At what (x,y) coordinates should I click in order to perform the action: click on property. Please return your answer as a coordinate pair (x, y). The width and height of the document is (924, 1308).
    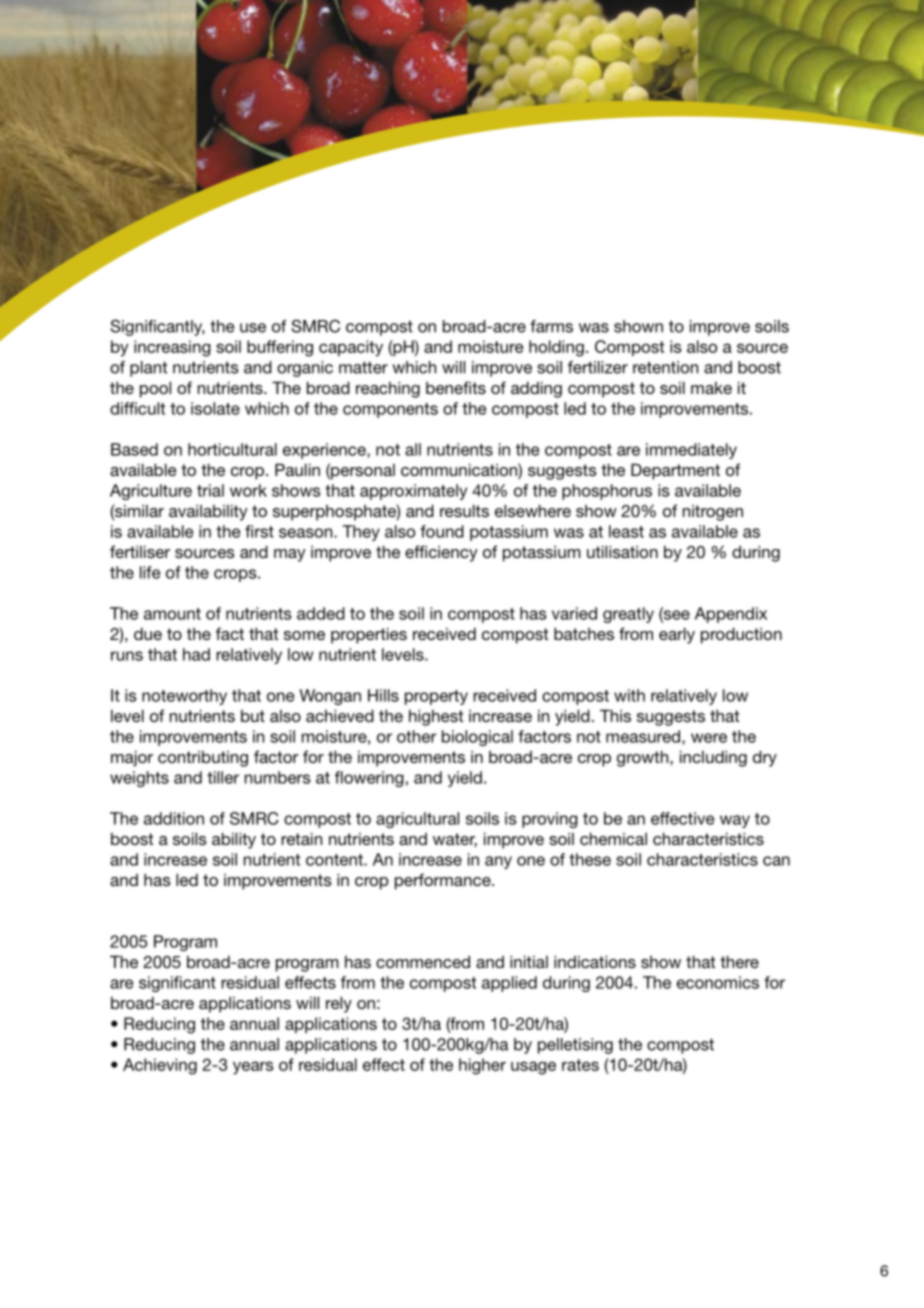
    Looking at the image, I should click on (436, 697).
